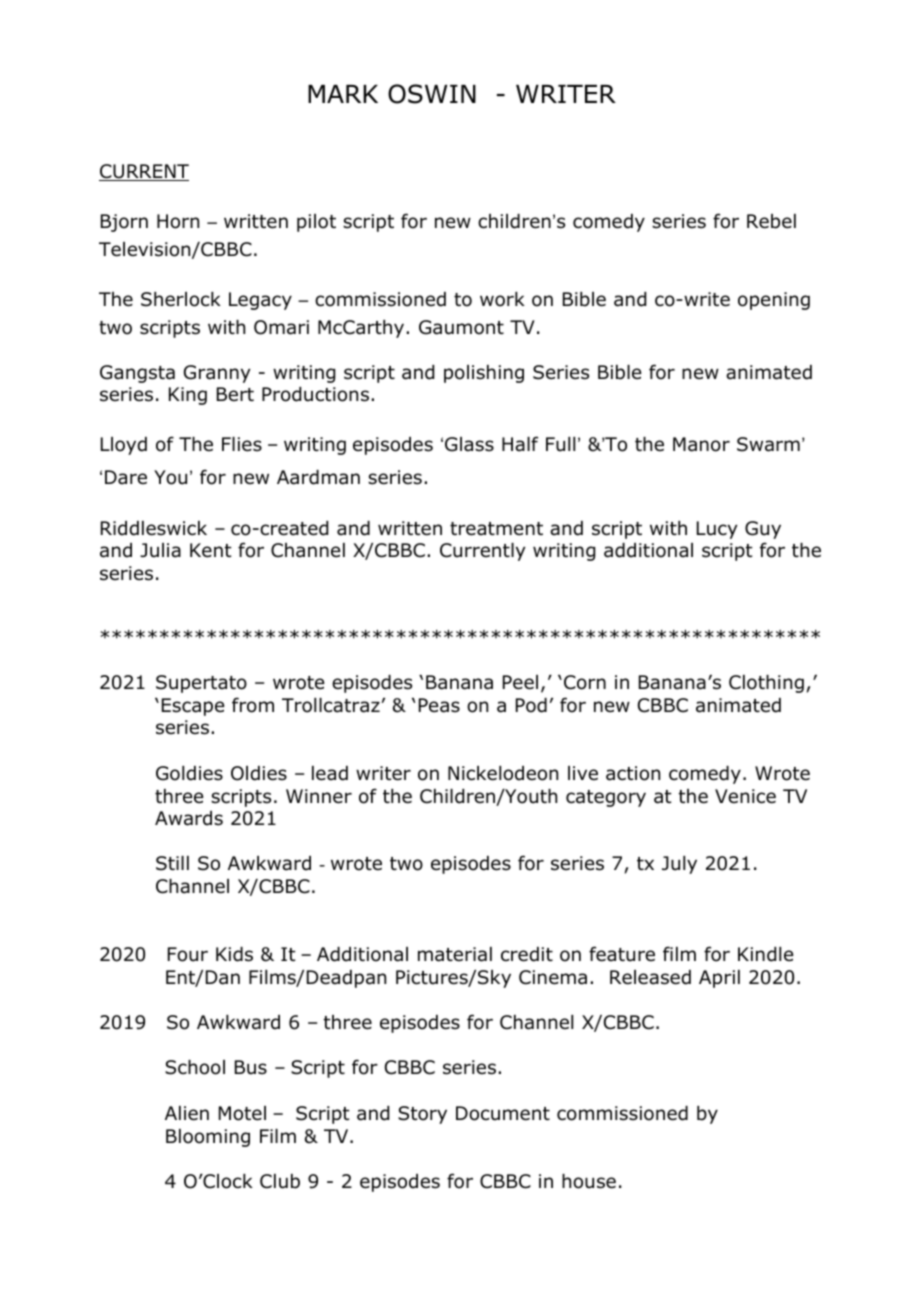 This screenshot has width=924, height=1308. Describe the element at coordinates (343, 94) in the screenshot. I see `MARK` at that location.
